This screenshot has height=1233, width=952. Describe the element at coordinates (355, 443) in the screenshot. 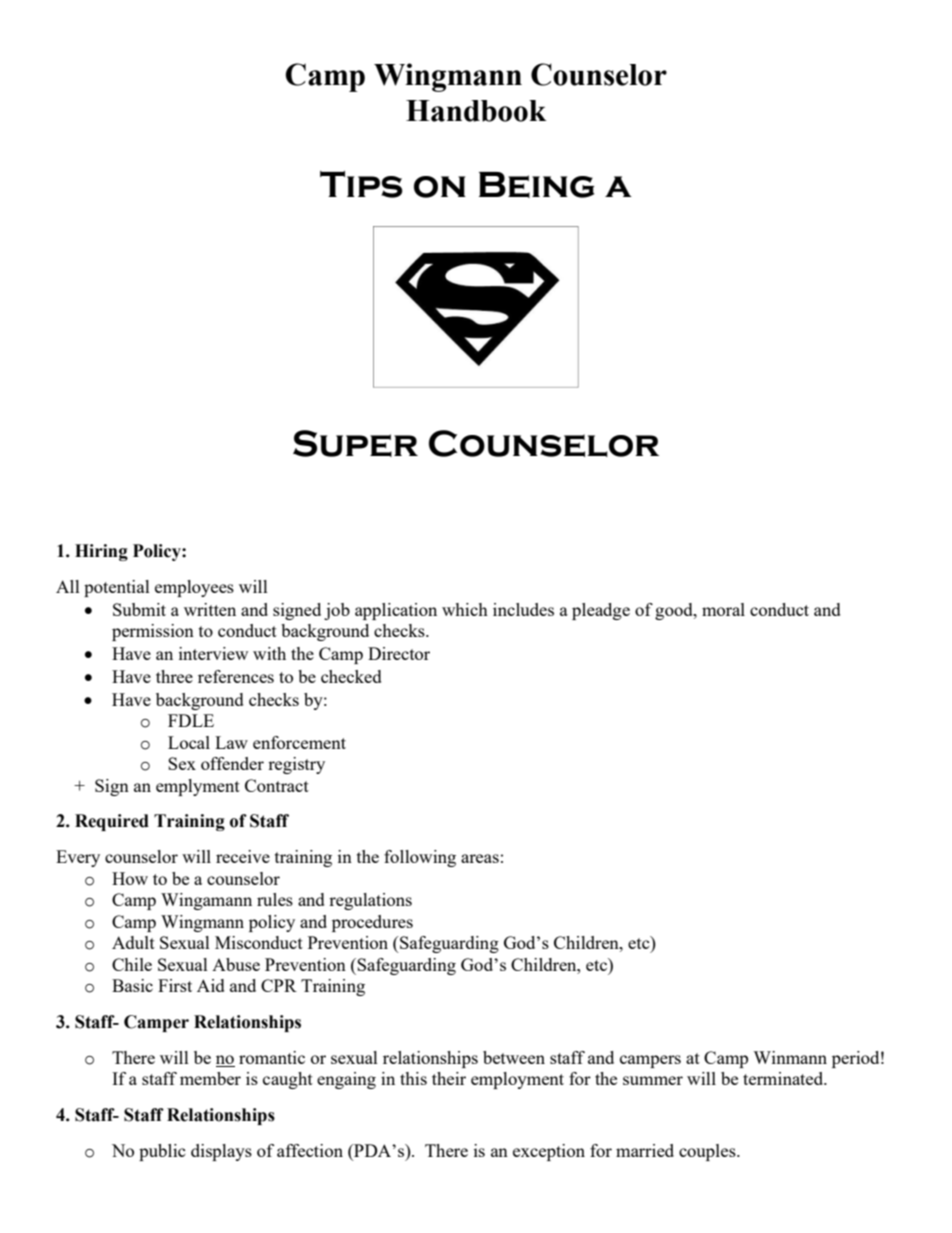

I see `Super` at that location.
